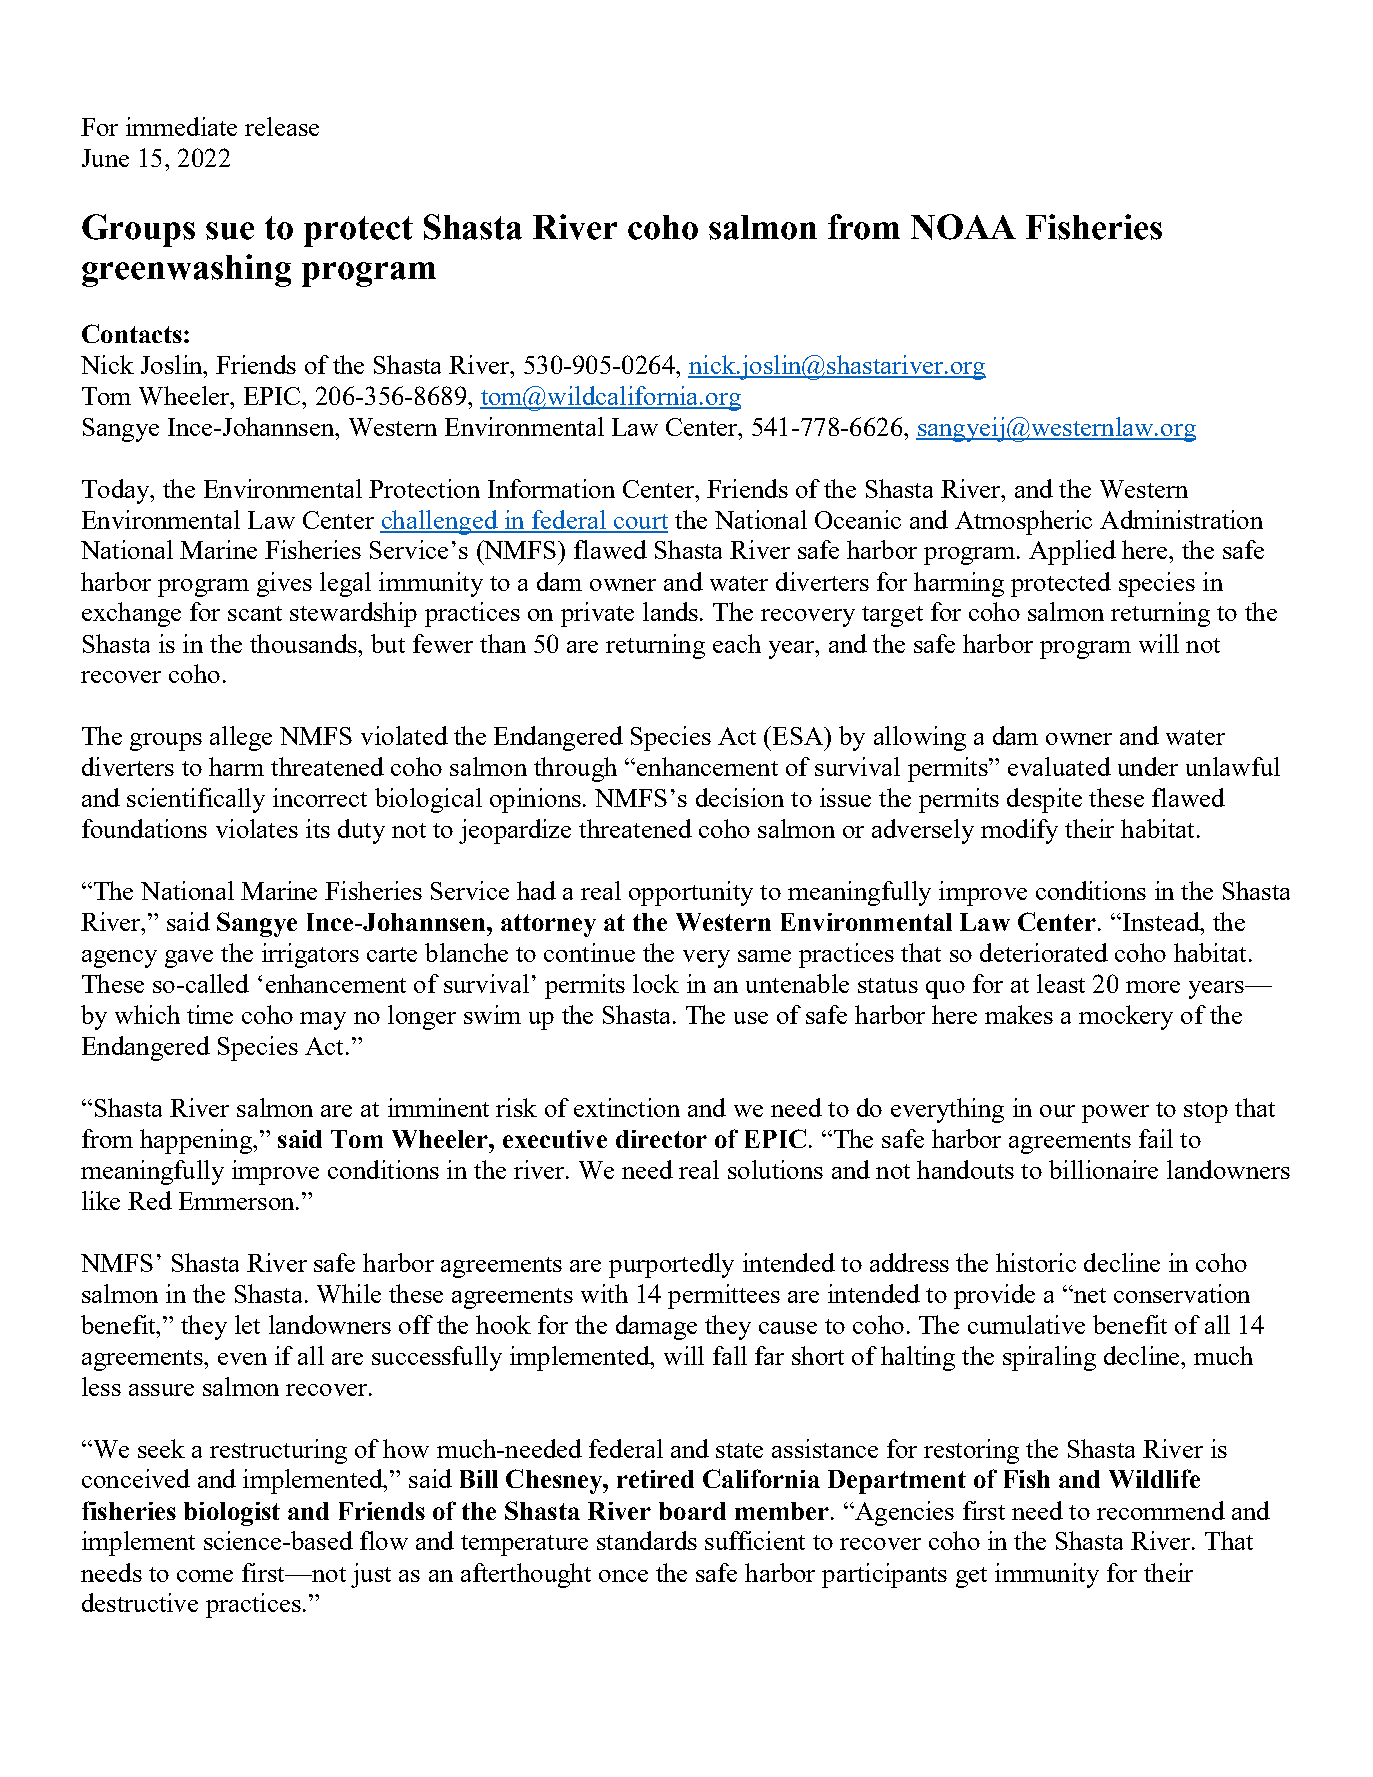 This screenshot has height=1777, width=1373. What do you see at coordinates (197, 1141) in the screenshot?
I see `happening` at bounding box center [197, 1141].
